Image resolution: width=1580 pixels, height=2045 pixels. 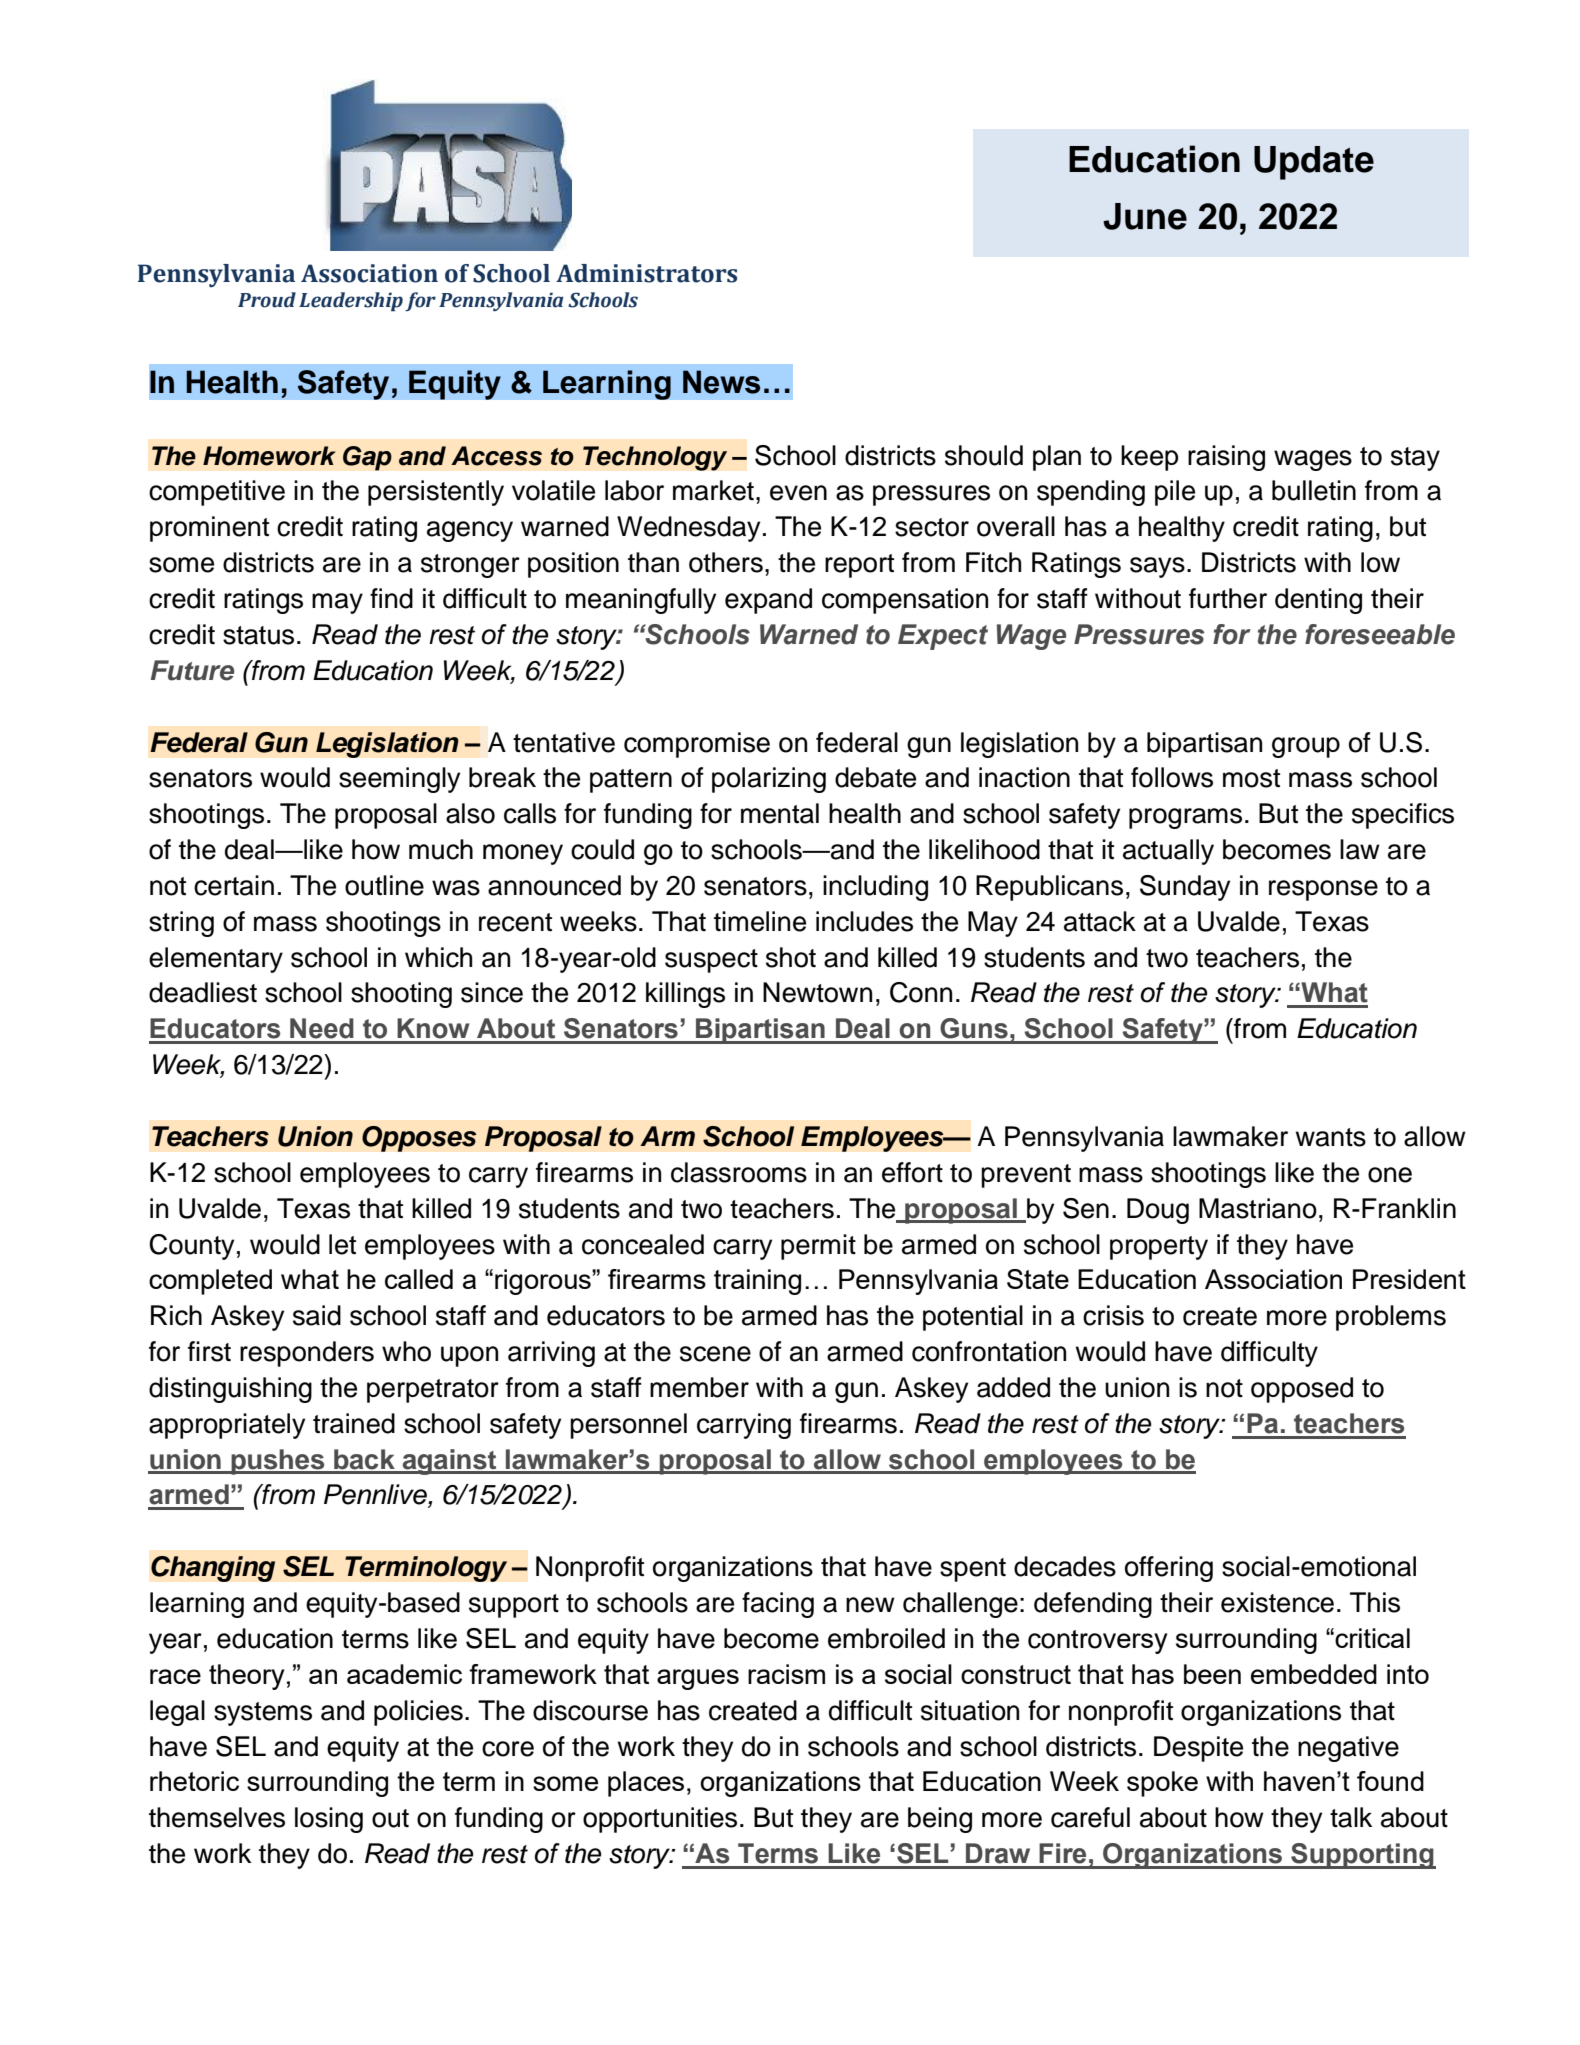 What do you see at coordinates (1323, 890) in the image?
I see `response` at bounding box center [1323, 890].
